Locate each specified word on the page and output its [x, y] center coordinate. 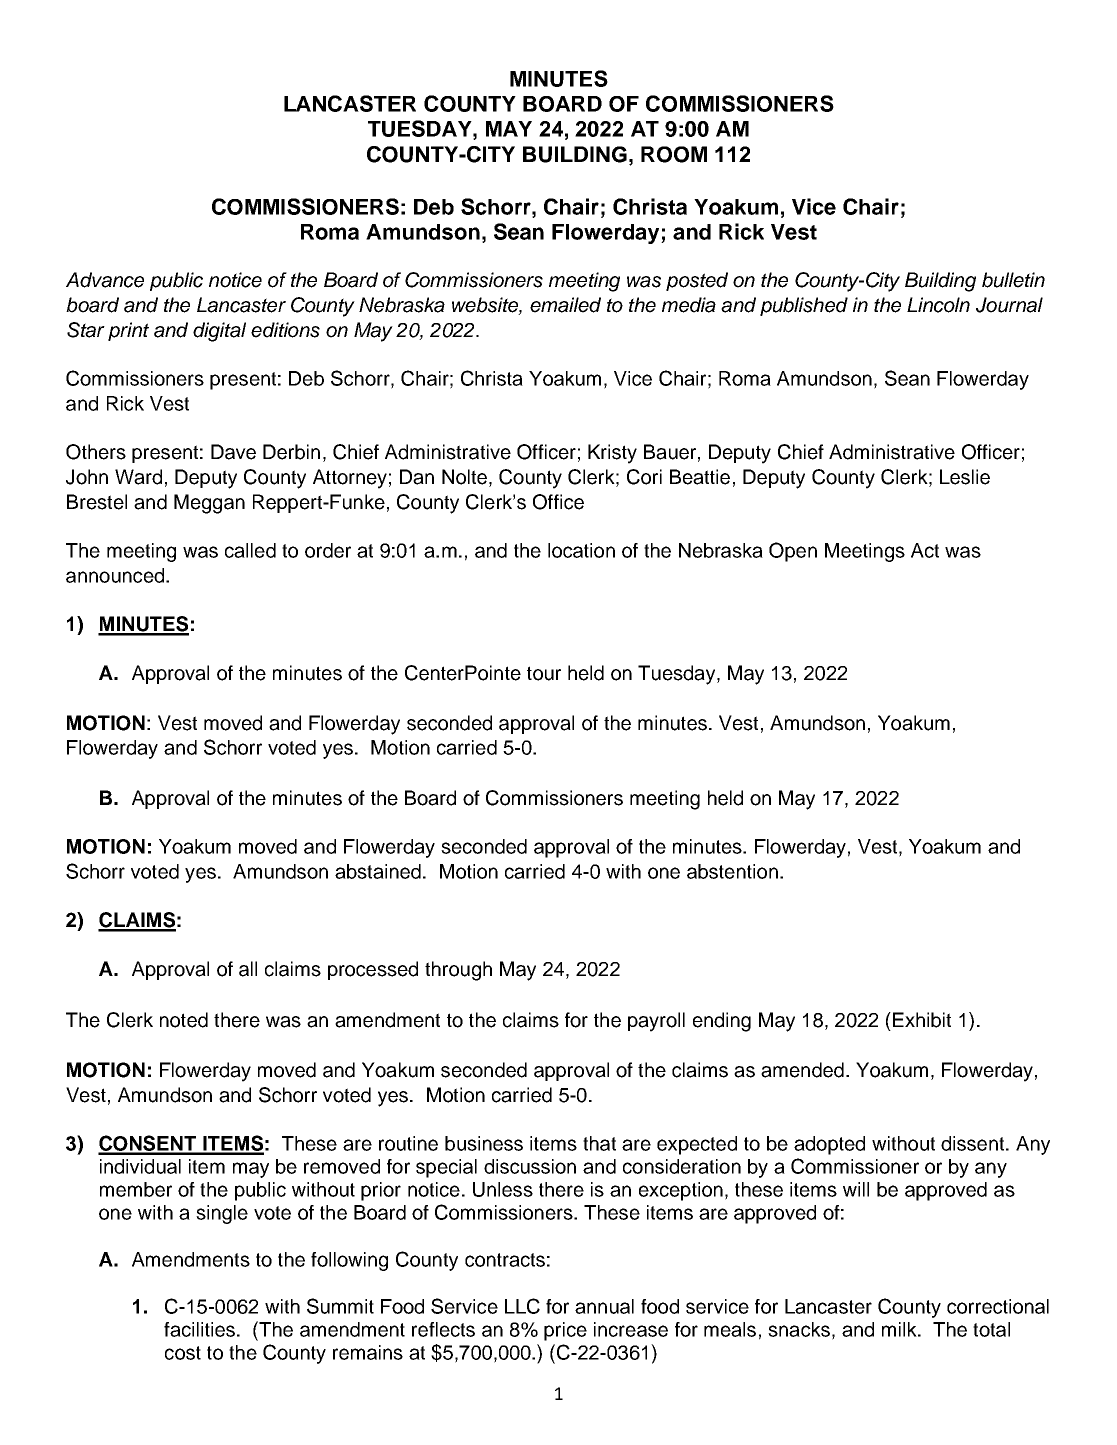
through [458, 971]
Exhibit [922, 1020]
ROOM [674, 154]
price [565, 1331]
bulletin [1013, 280]
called [250, 550]
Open [793, 552]
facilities [199, 1329]
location [581, 550]
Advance [105, 280]
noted [184, 1020]
